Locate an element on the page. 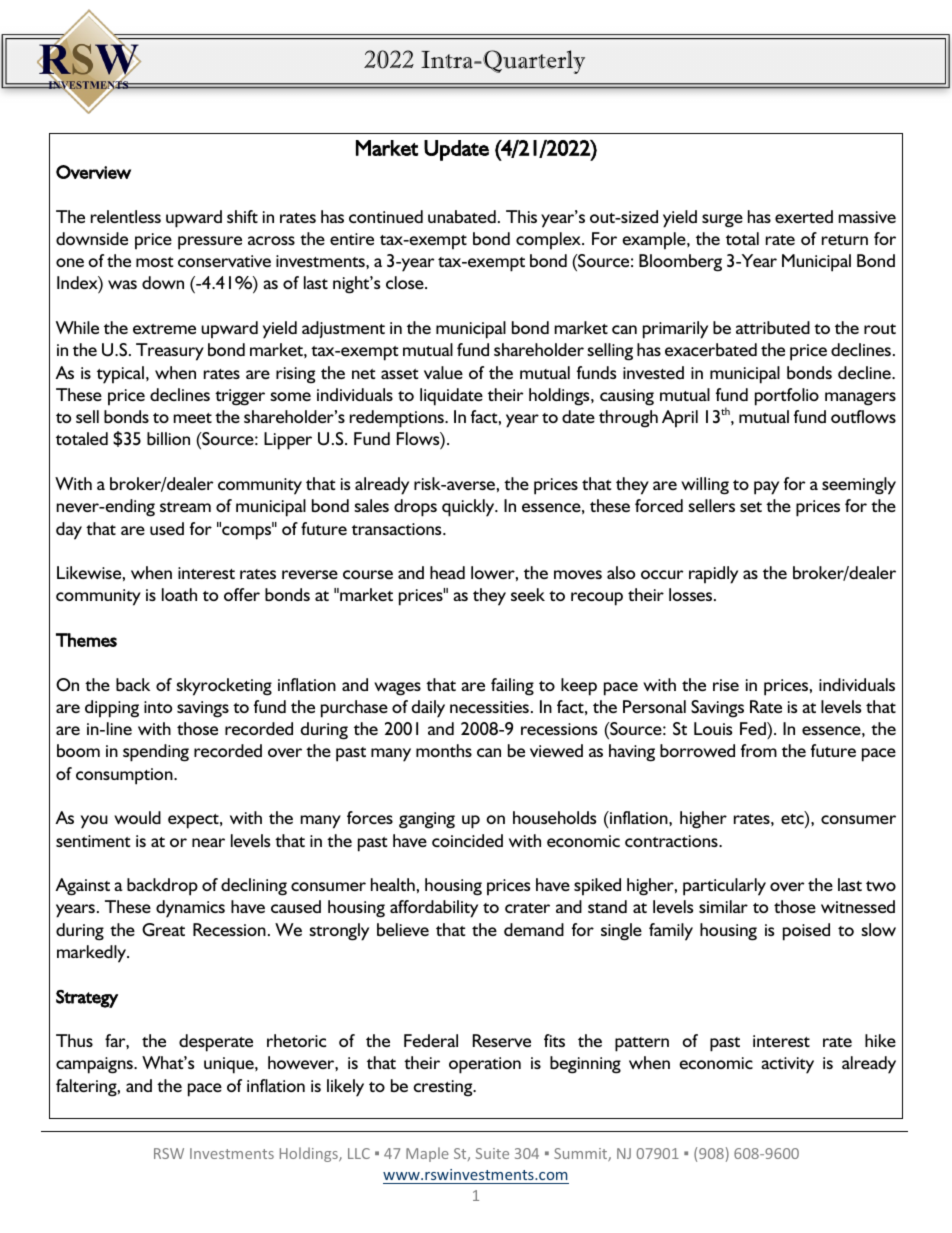 This image has height=1233, width=952. rapidly is located at coordinates (713, 575).
